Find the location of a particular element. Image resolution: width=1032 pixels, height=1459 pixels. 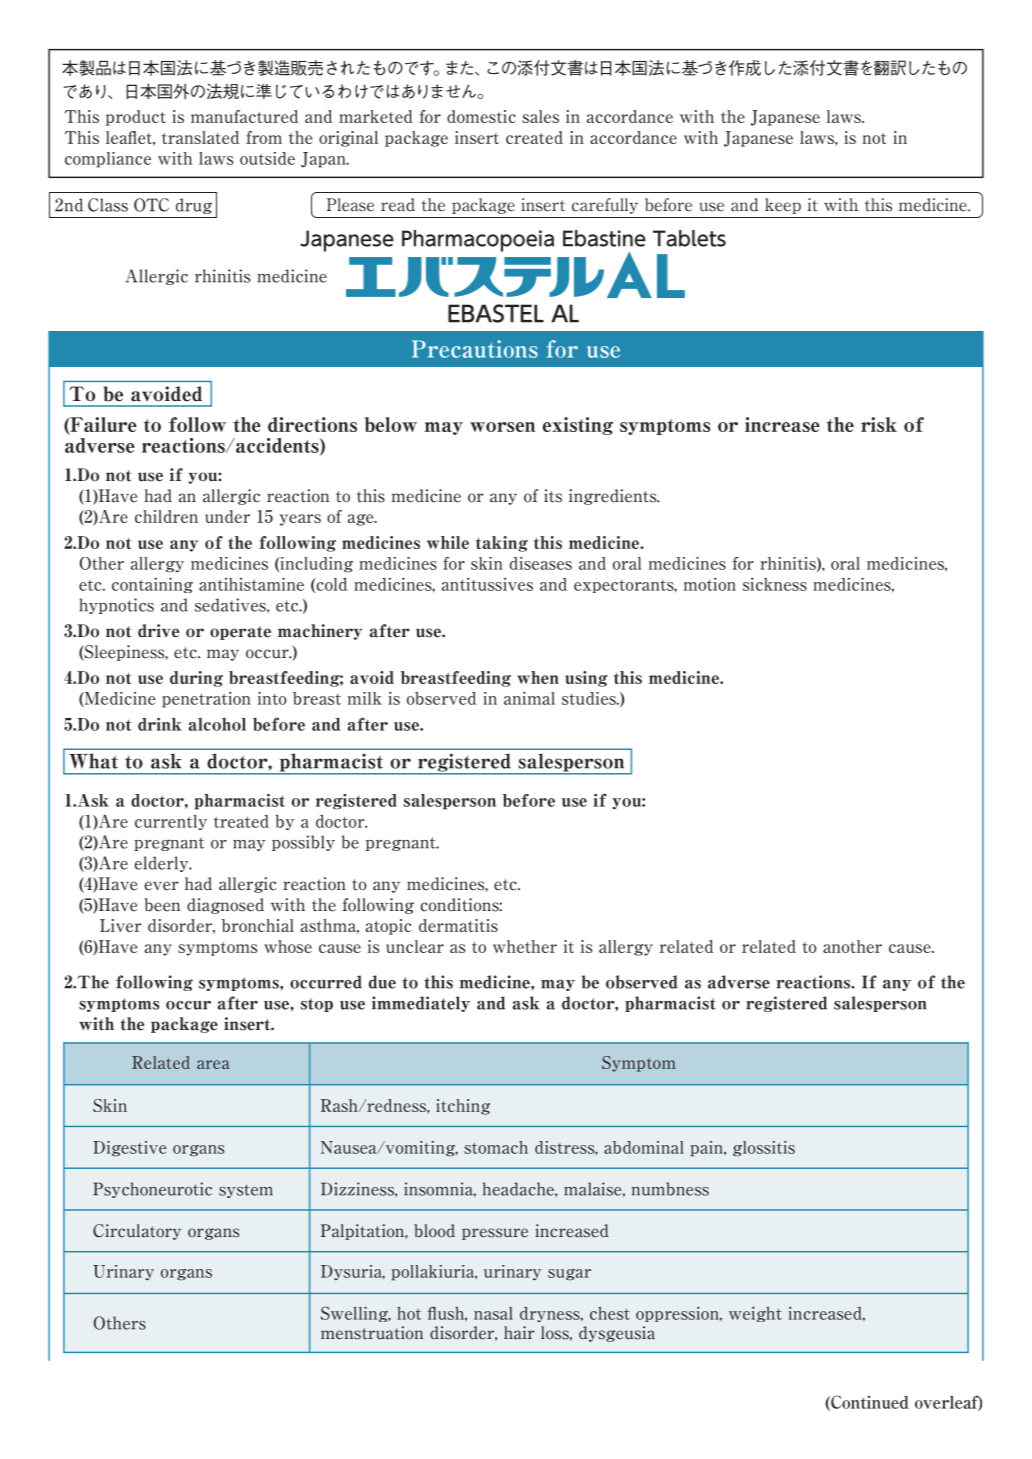

children is located at coordinates (166, 516).
